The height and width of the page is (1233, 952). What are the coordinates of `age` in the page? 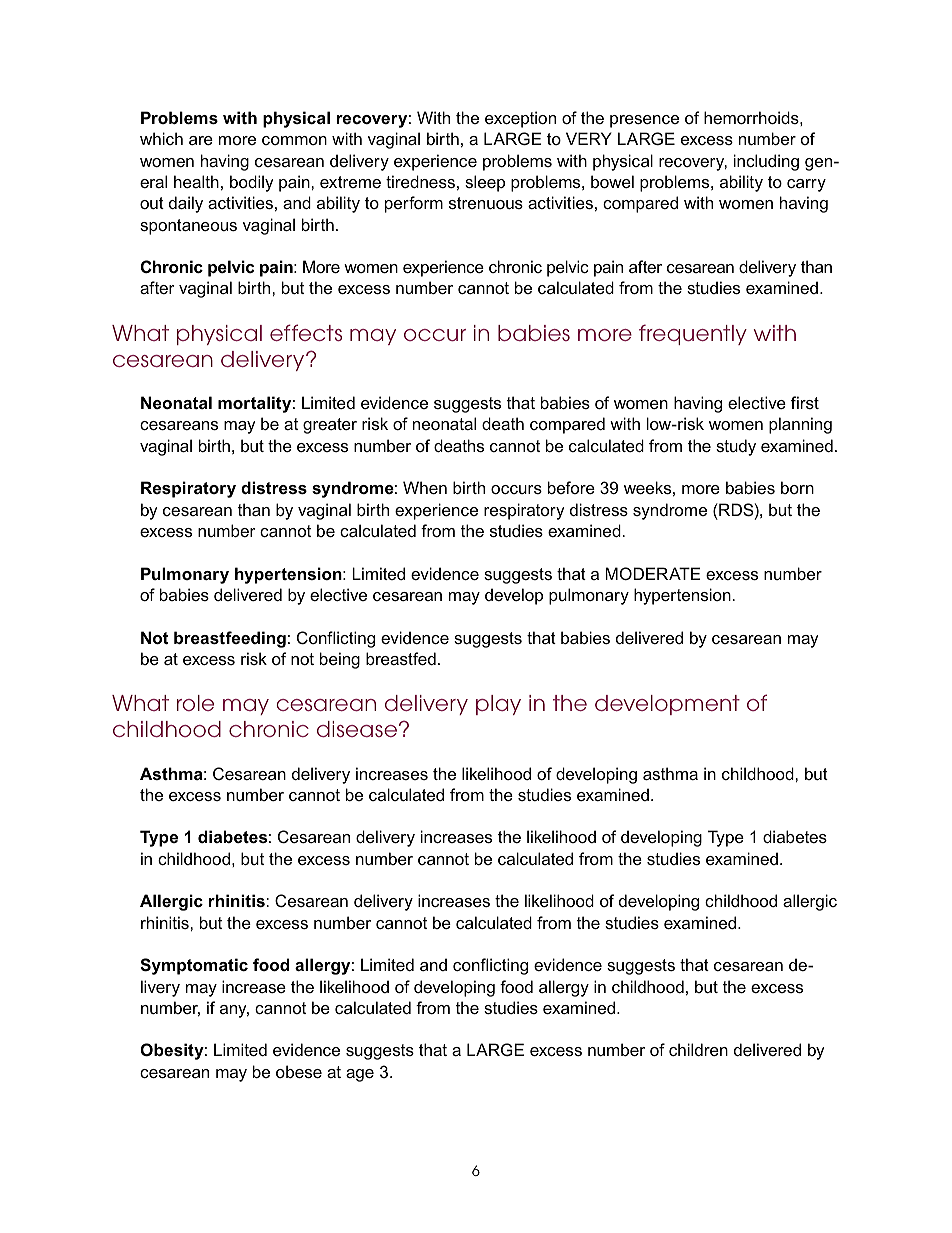 It's located at (360, 1075).
